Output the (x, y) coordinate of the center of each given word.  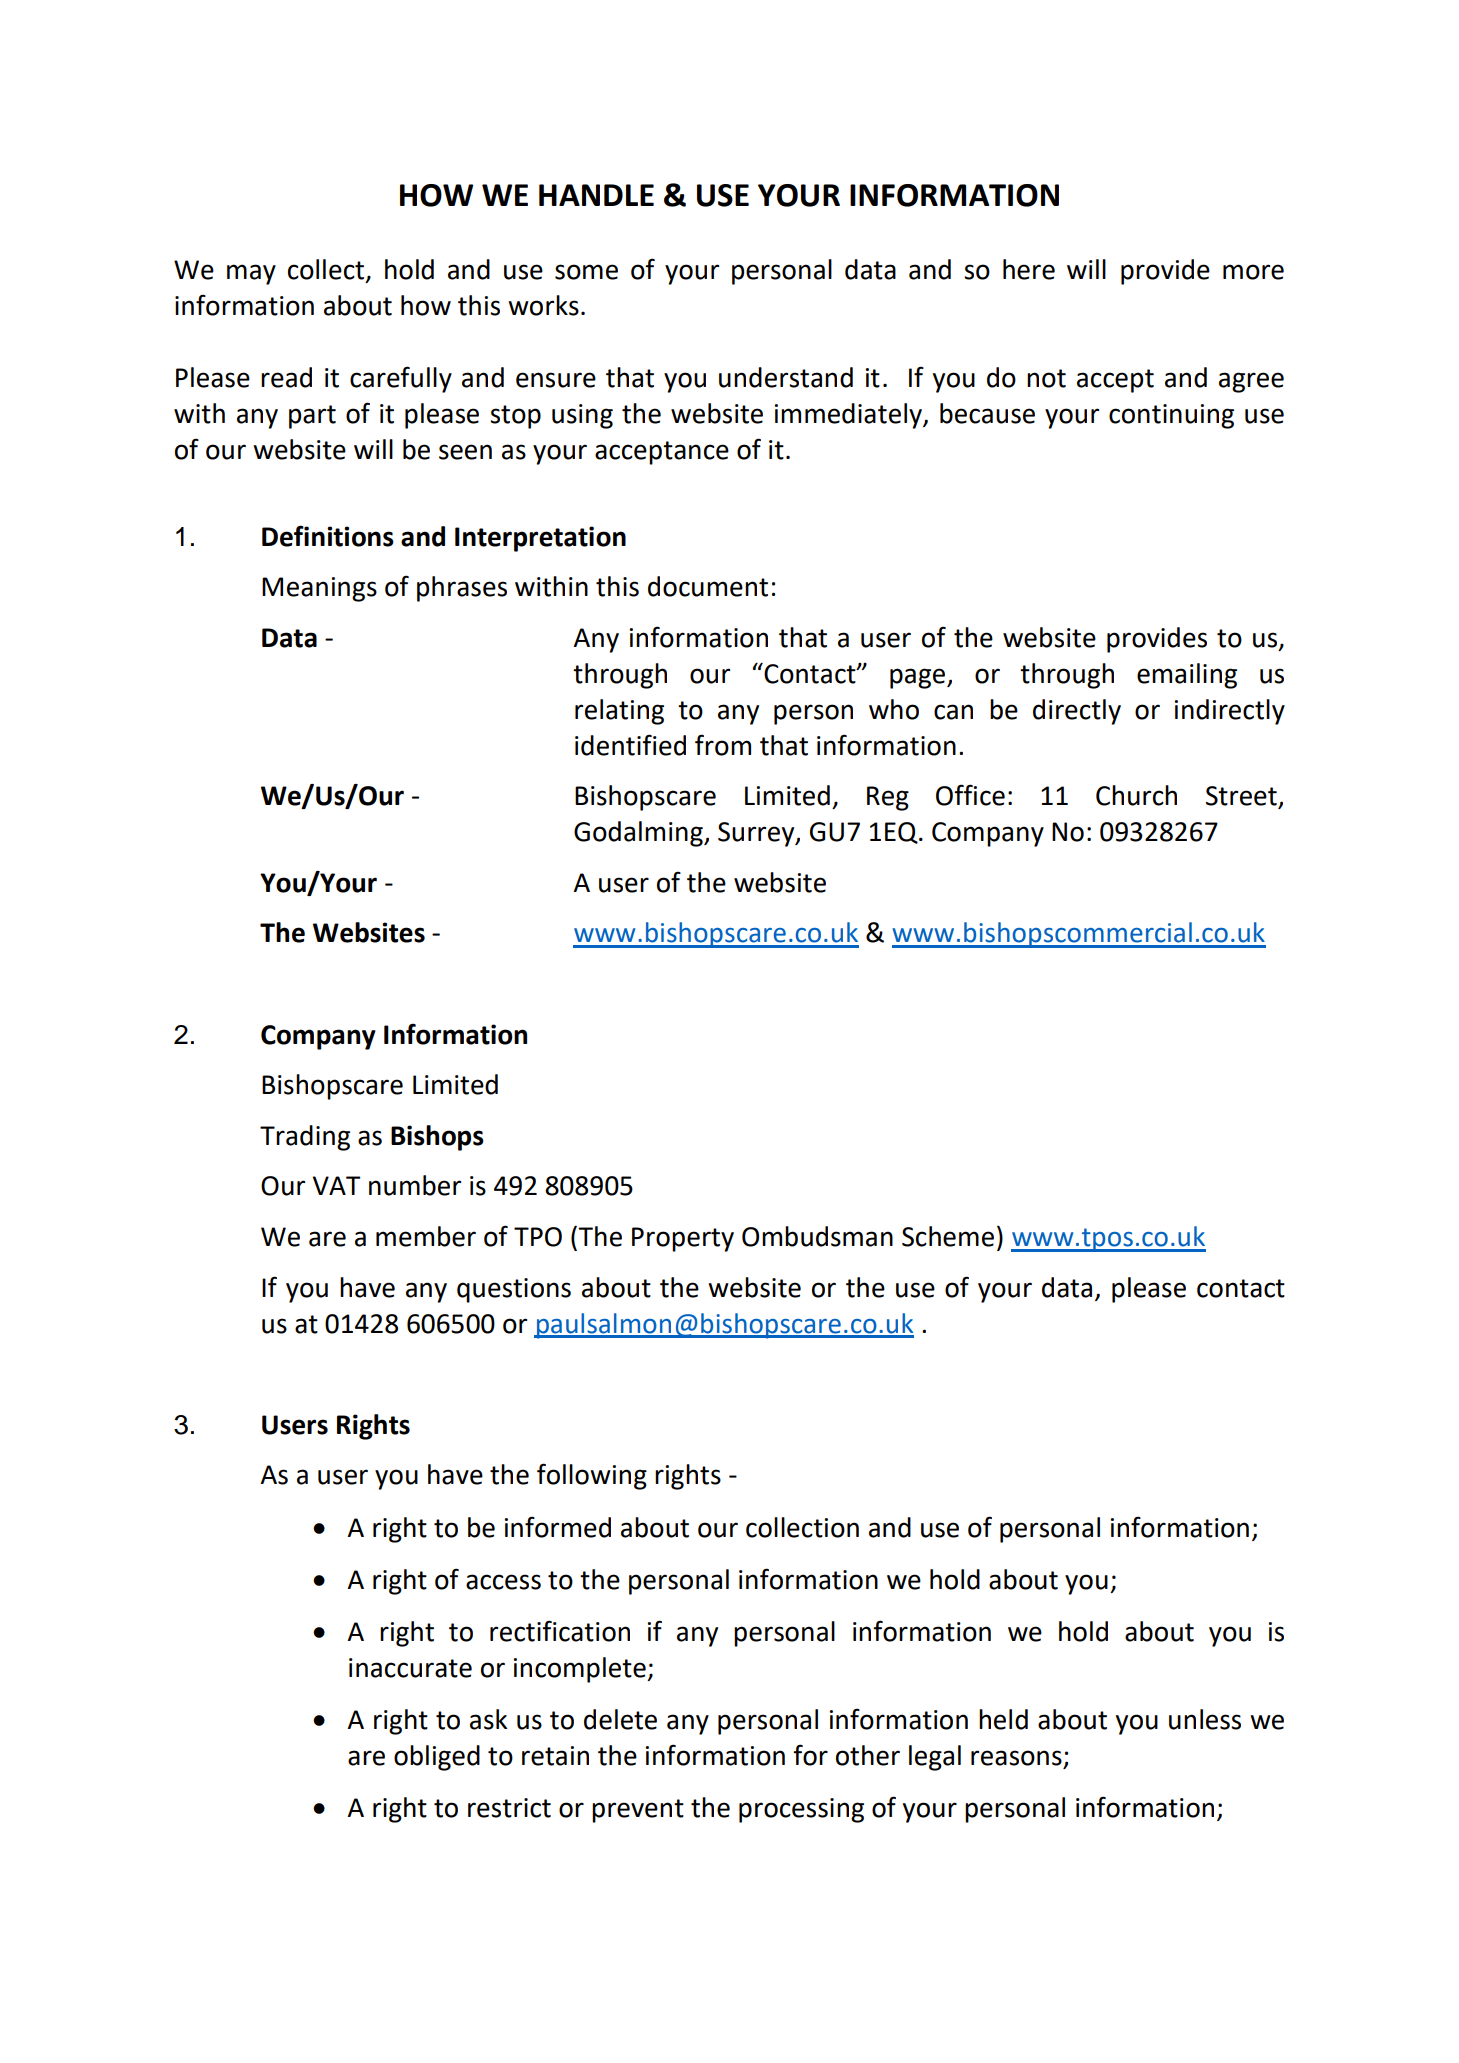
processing (801, 1810)
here (1029, 269)
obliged (437, 1758)
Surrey (757, 834)
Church (1136, 795)
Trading (305, 1138)
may (251, 274)
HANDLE (596, 195)
